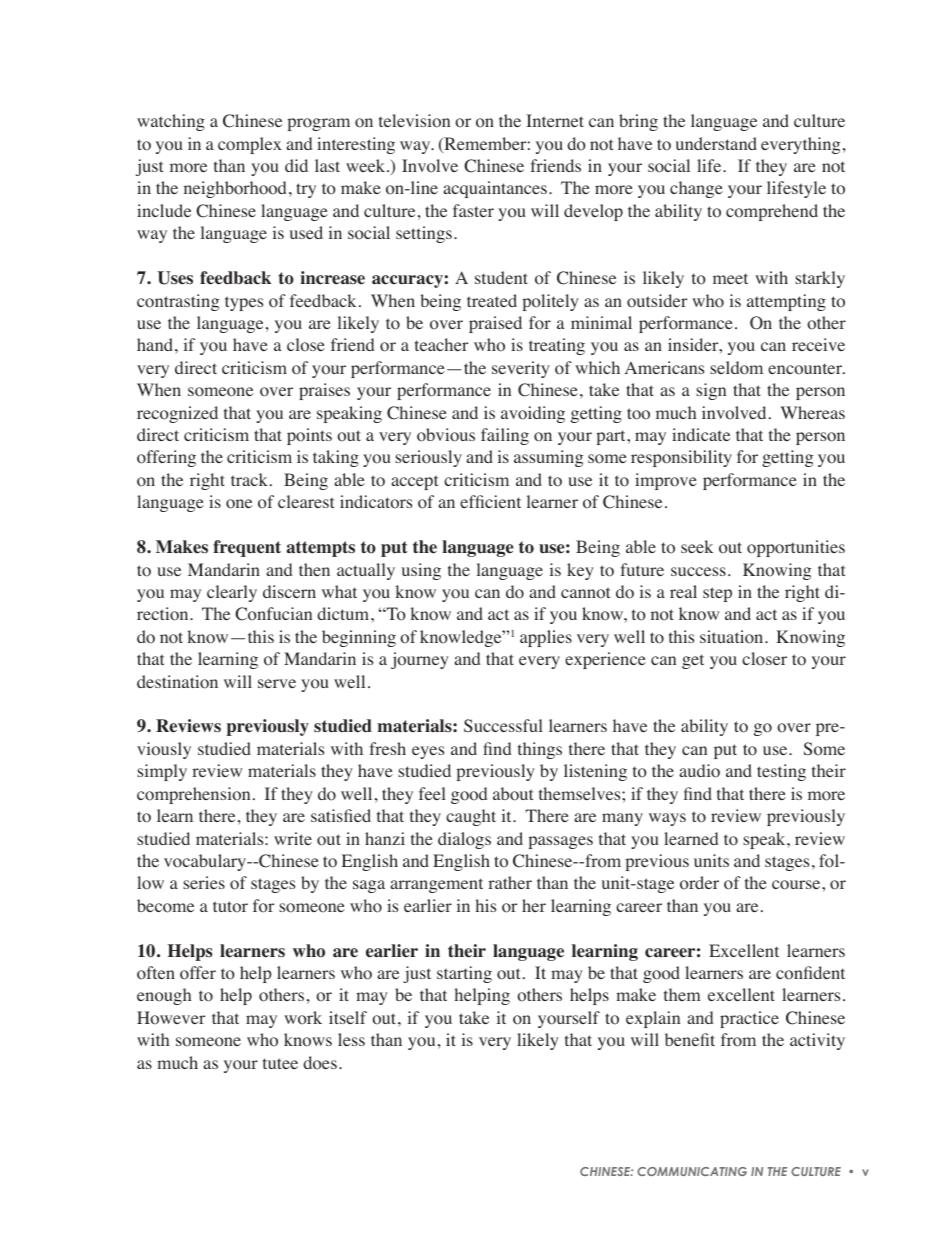  I want to click on acquaintances, so click(495, 189).
